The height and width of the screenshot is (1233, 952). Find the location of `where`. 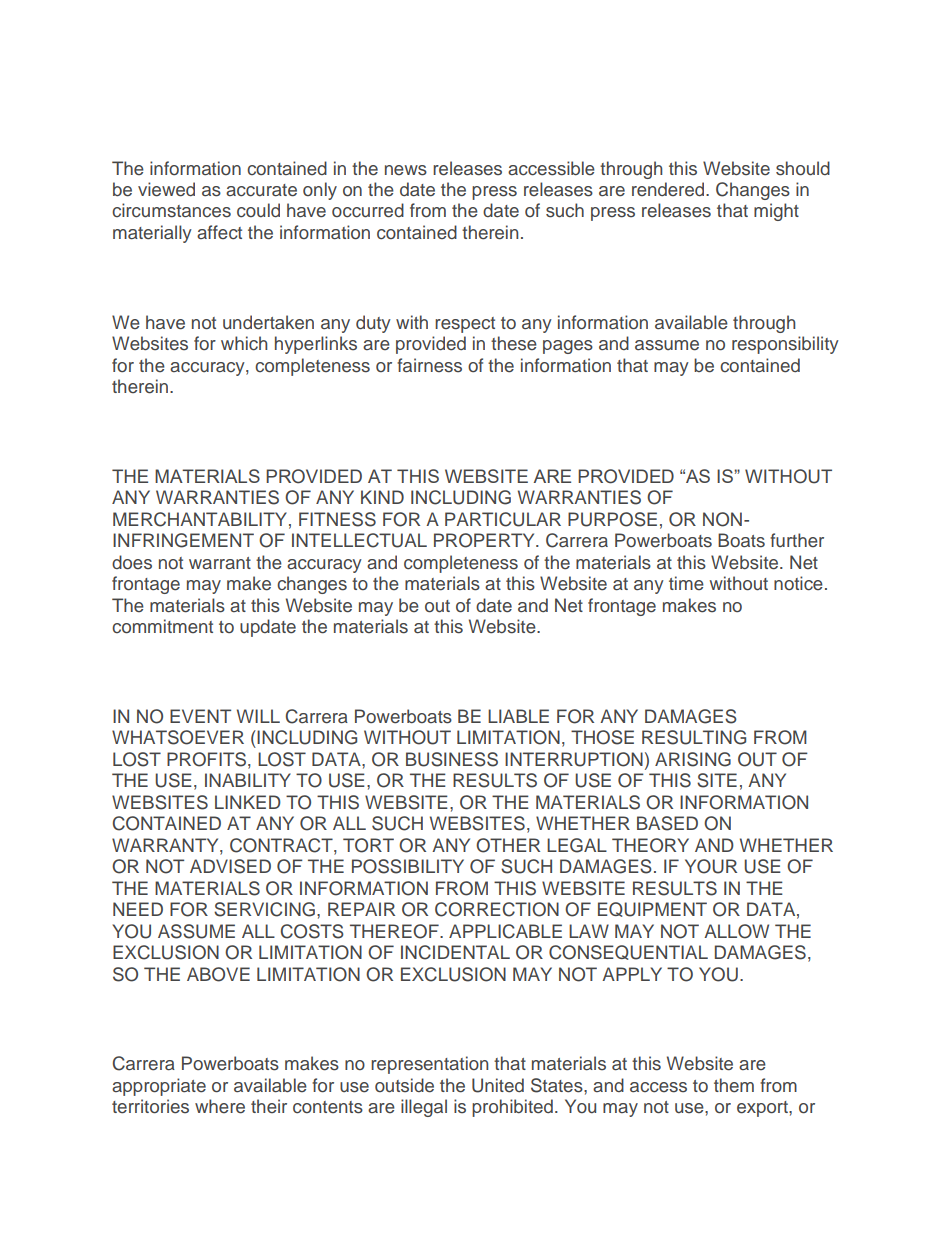

where is located at coordinates (220, 1106).
